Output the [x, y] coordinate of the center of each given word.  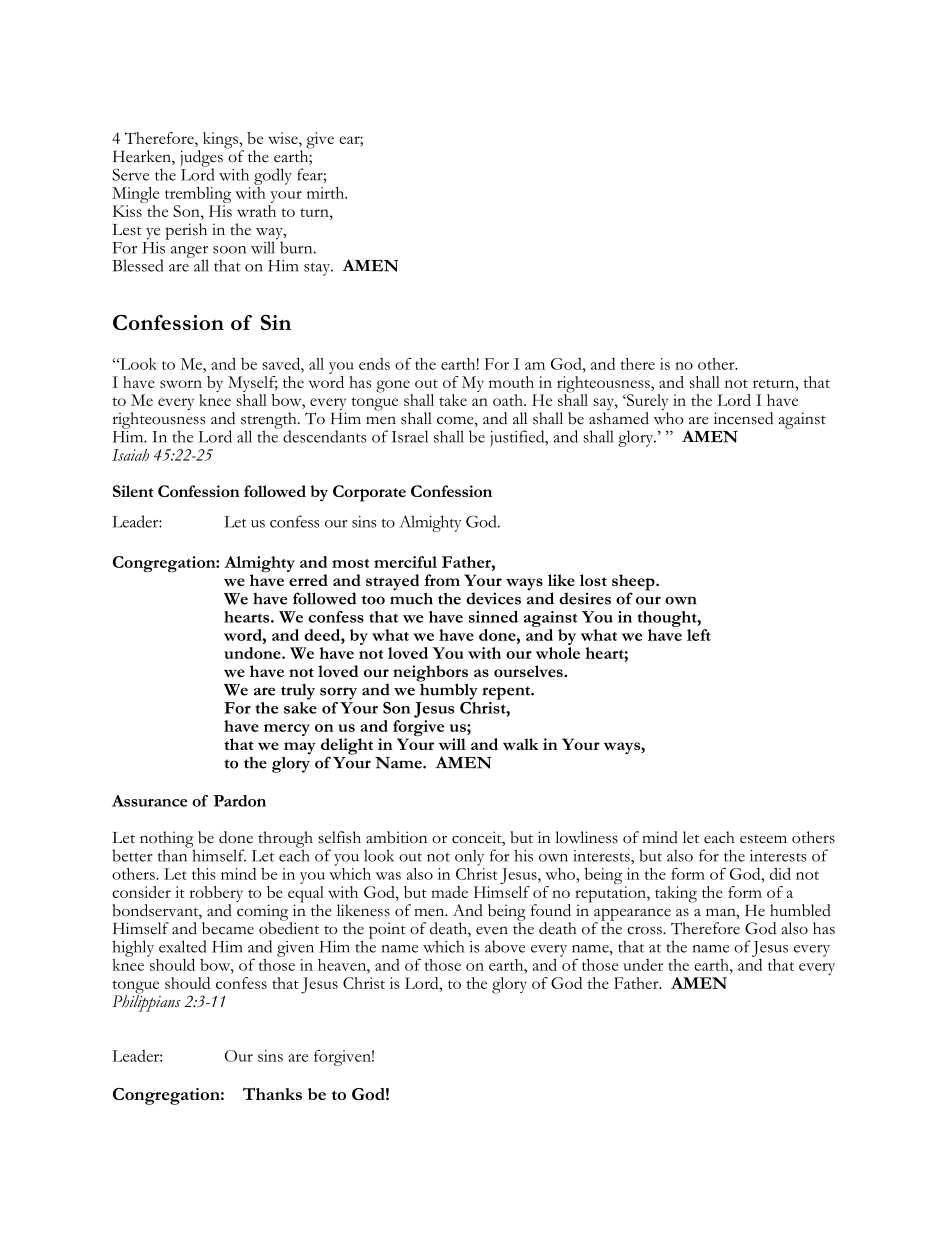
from [442, 580]
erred [308, 580]
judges [201, 159]
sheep [634, 583]
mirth [327, 193]
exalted [182, 946]
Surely [646, 403]
